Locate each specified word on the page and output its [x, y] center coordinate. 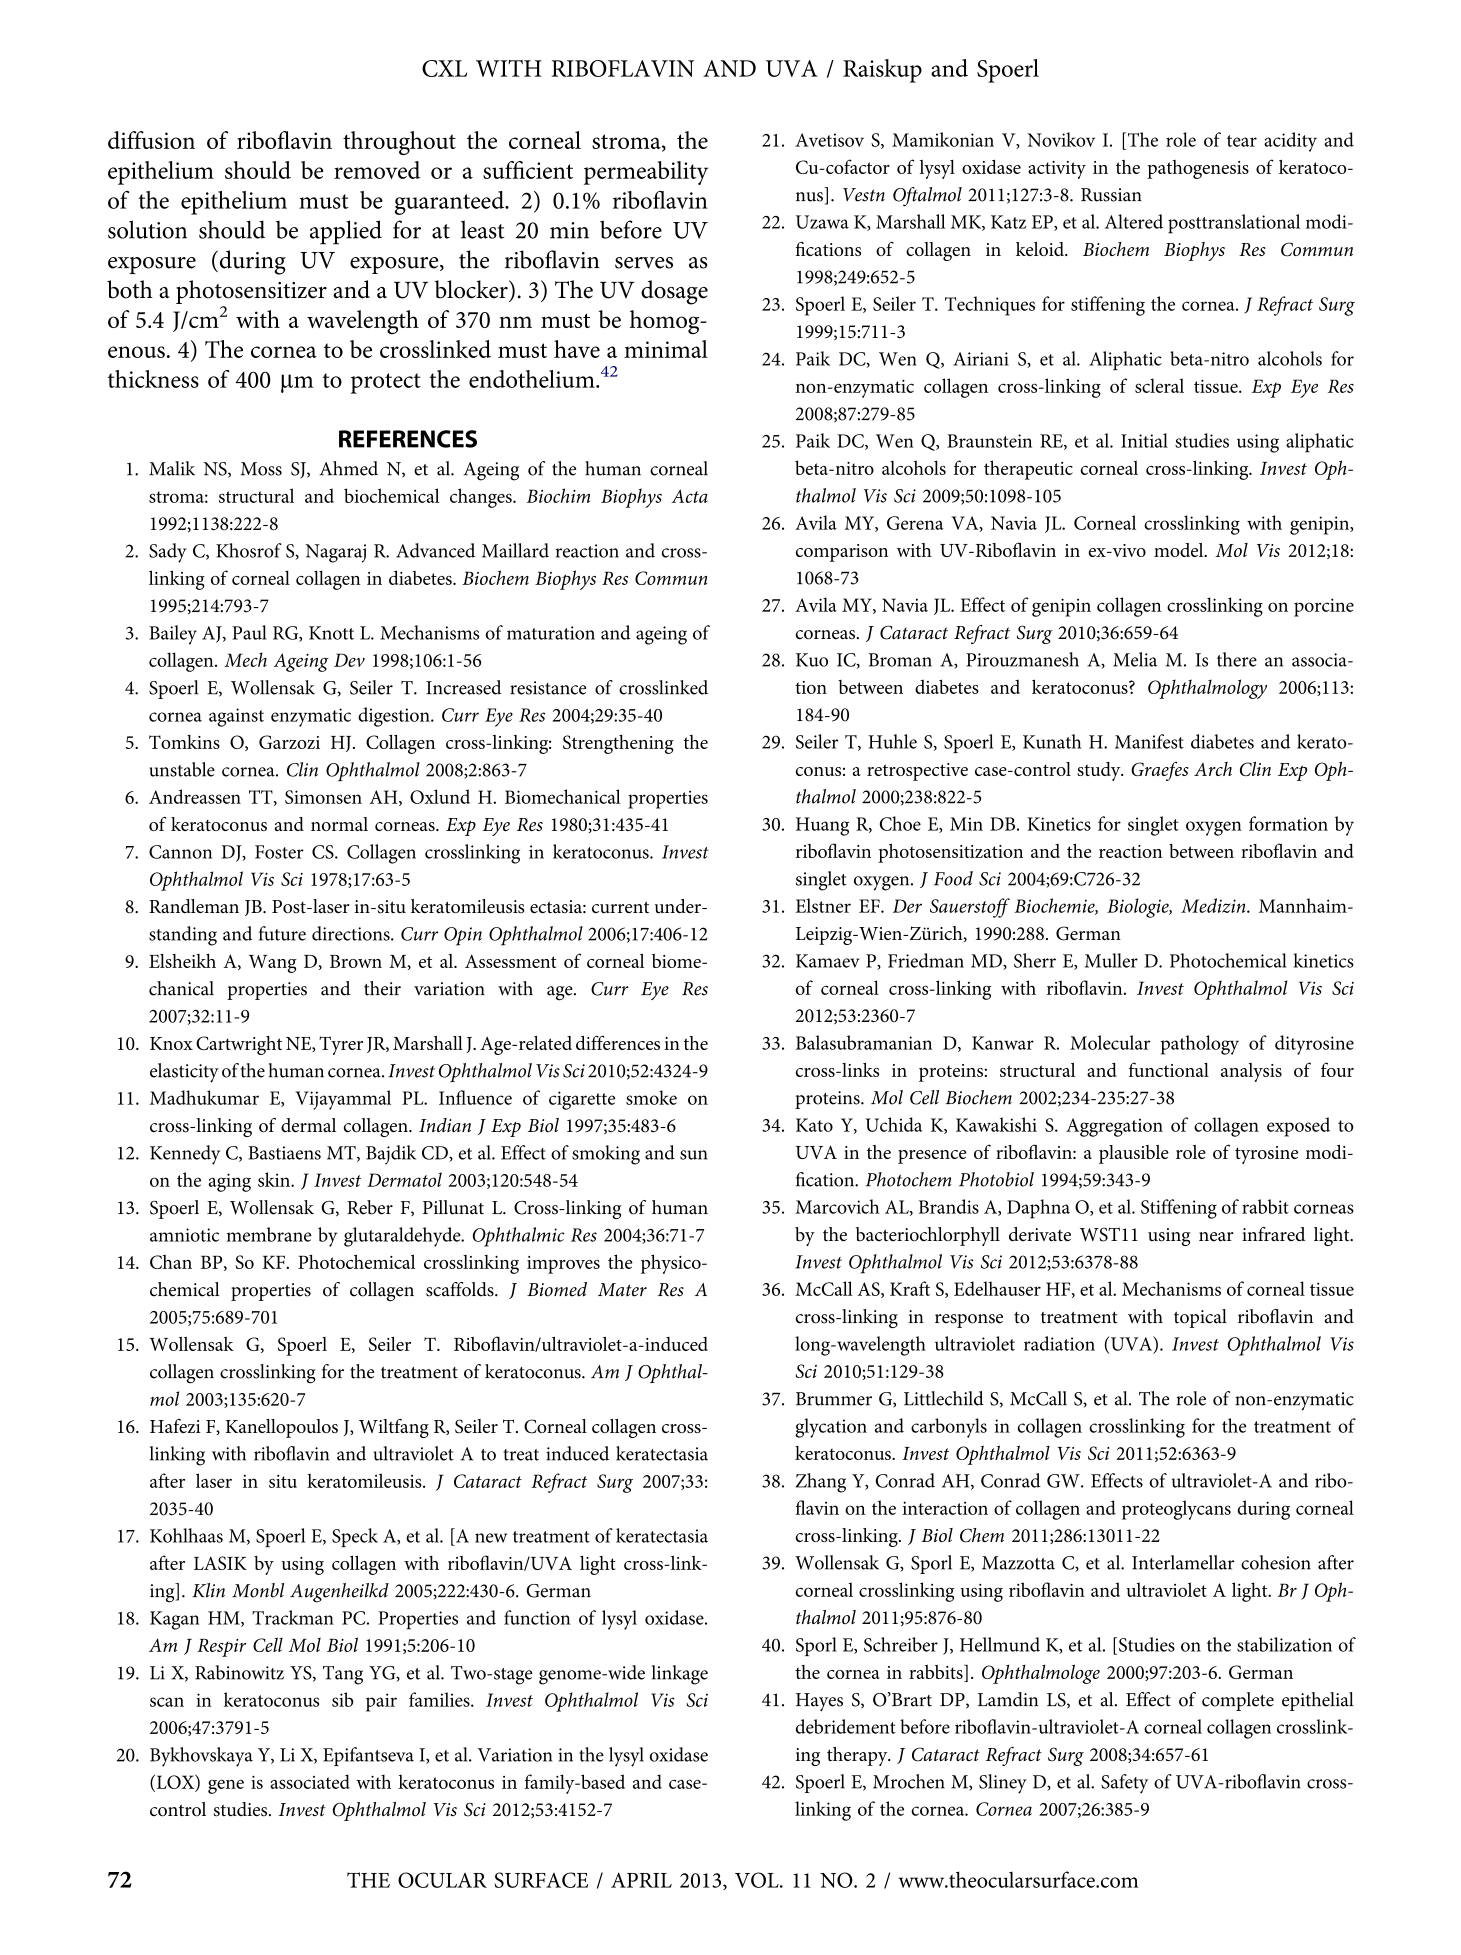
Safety [1124, 1784]
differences [618, 1042]
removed [377, 170]
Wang [273, 964]
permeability [646, 173]
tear [1242, 141]
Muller [1111, 960]
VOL [758, 1880]
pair [381, 1702]
